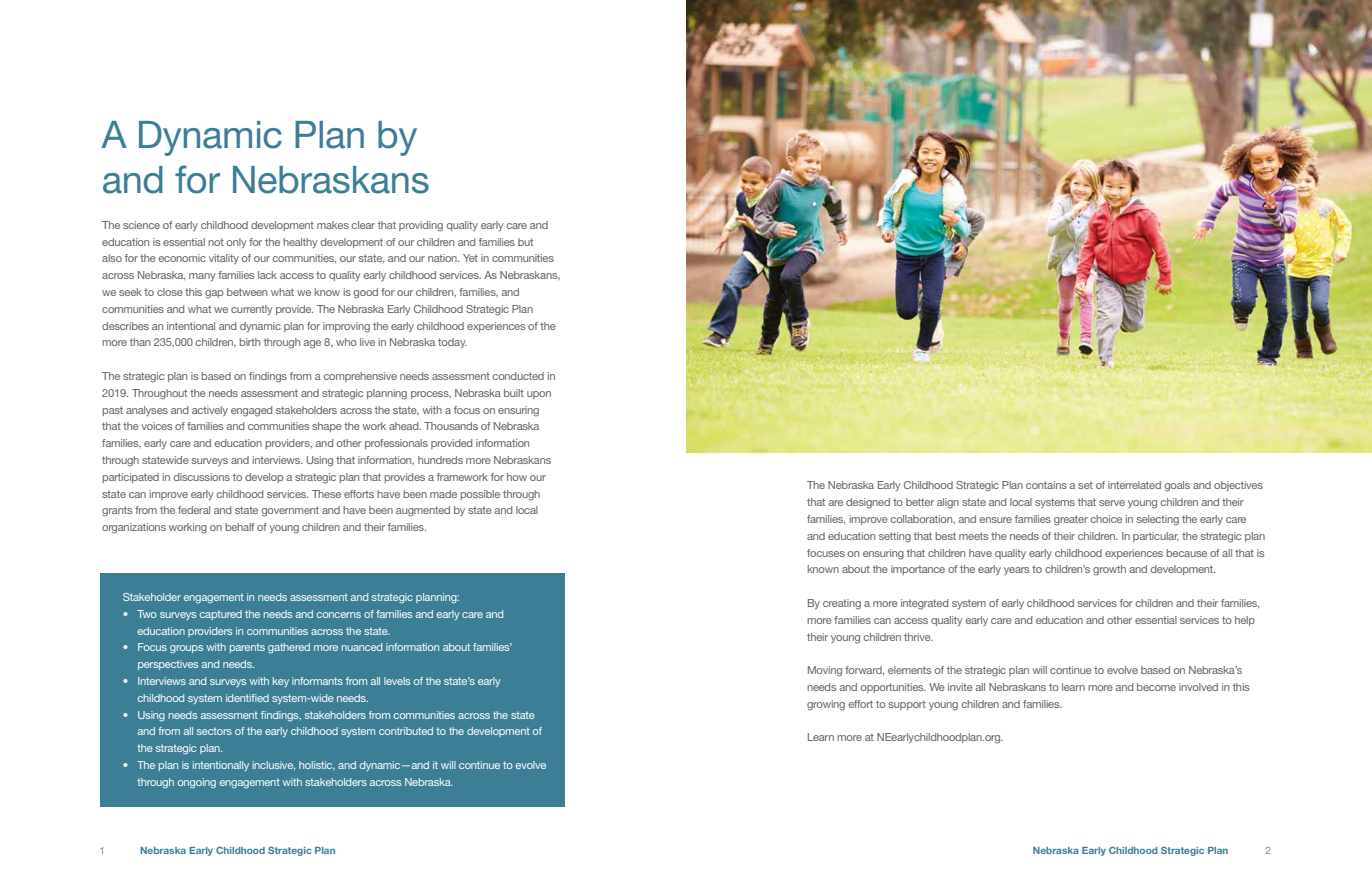 The image size is (1372, 887). Describe the element at coordinates (907, 705) in the image. I see `support` at that location.
